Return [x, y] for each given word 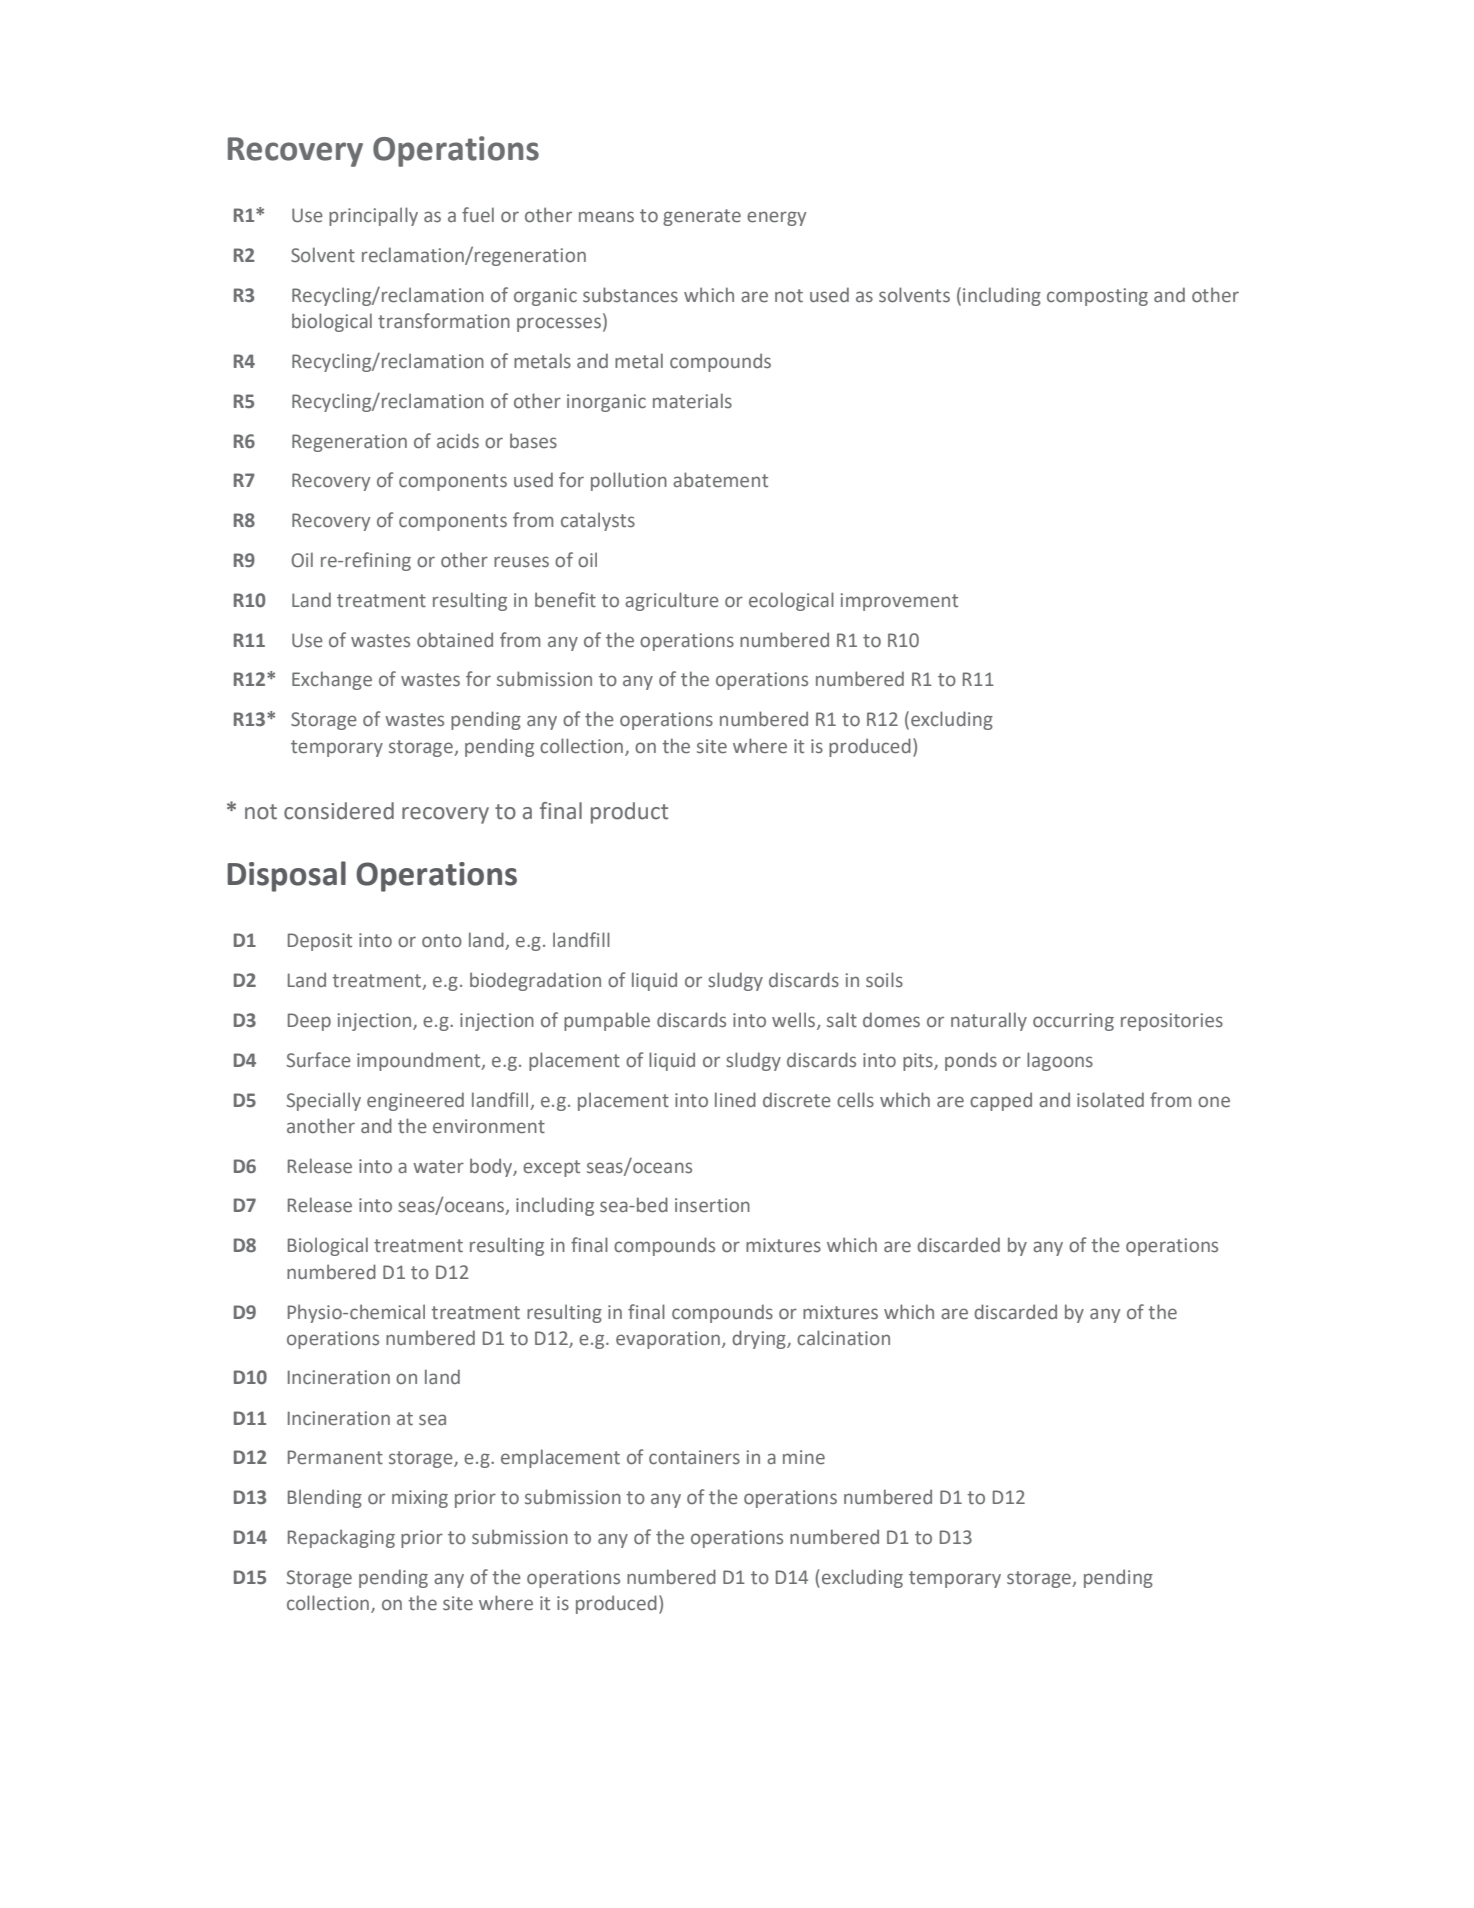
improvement [899, 602]
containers [694, 1457]
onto [442, 941]
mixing [420, 1499]
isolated [1110, 1100]
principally [373, 216]
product [629, 813]
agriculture [672, 601]
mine [804, 1457]
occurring [1073, 1022]
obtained [455, 640]
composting [1097, 297]
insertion [712, 1205]
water [438, 1167]
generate [702, 217]
